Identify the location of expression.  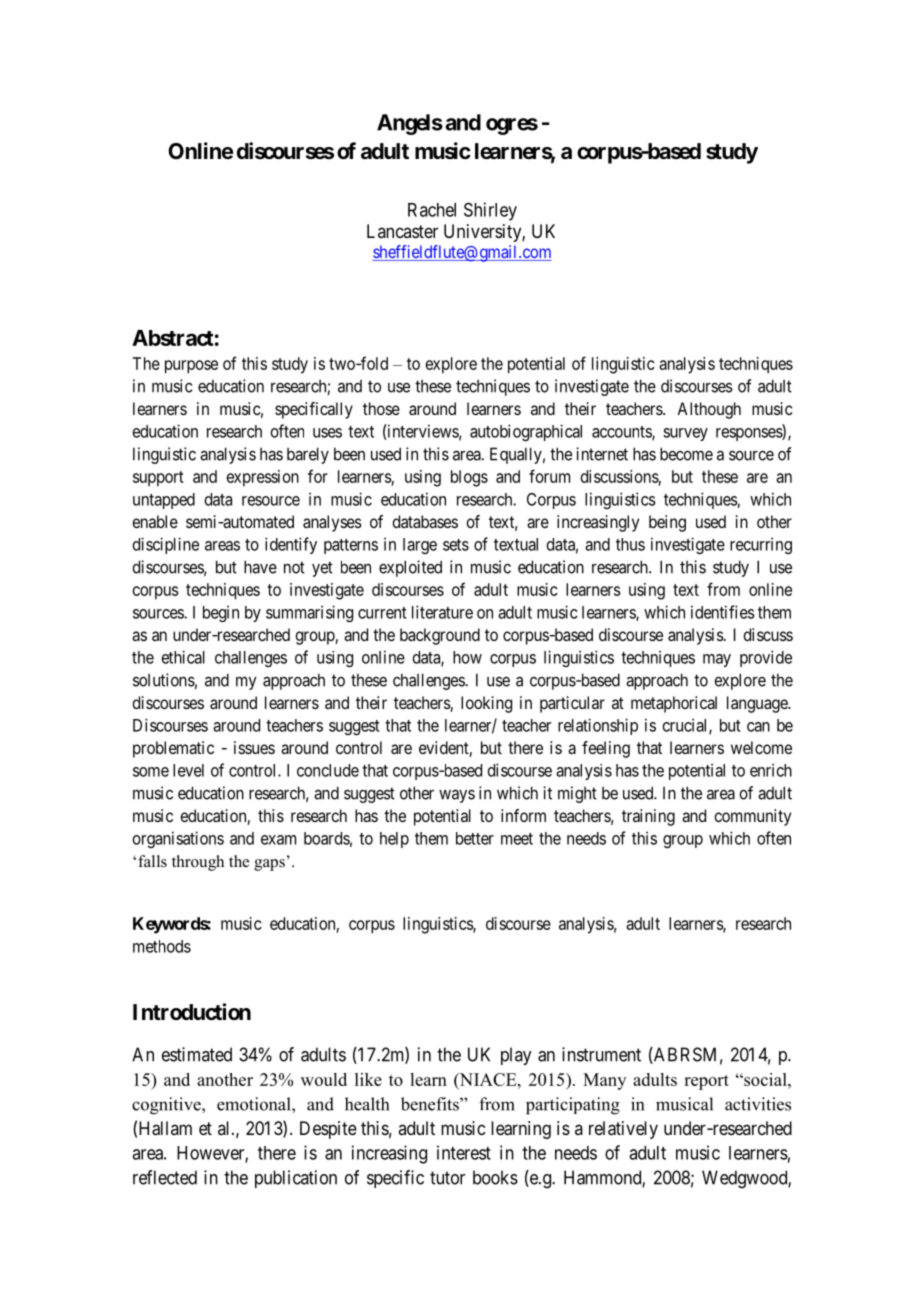
(263, 478).
